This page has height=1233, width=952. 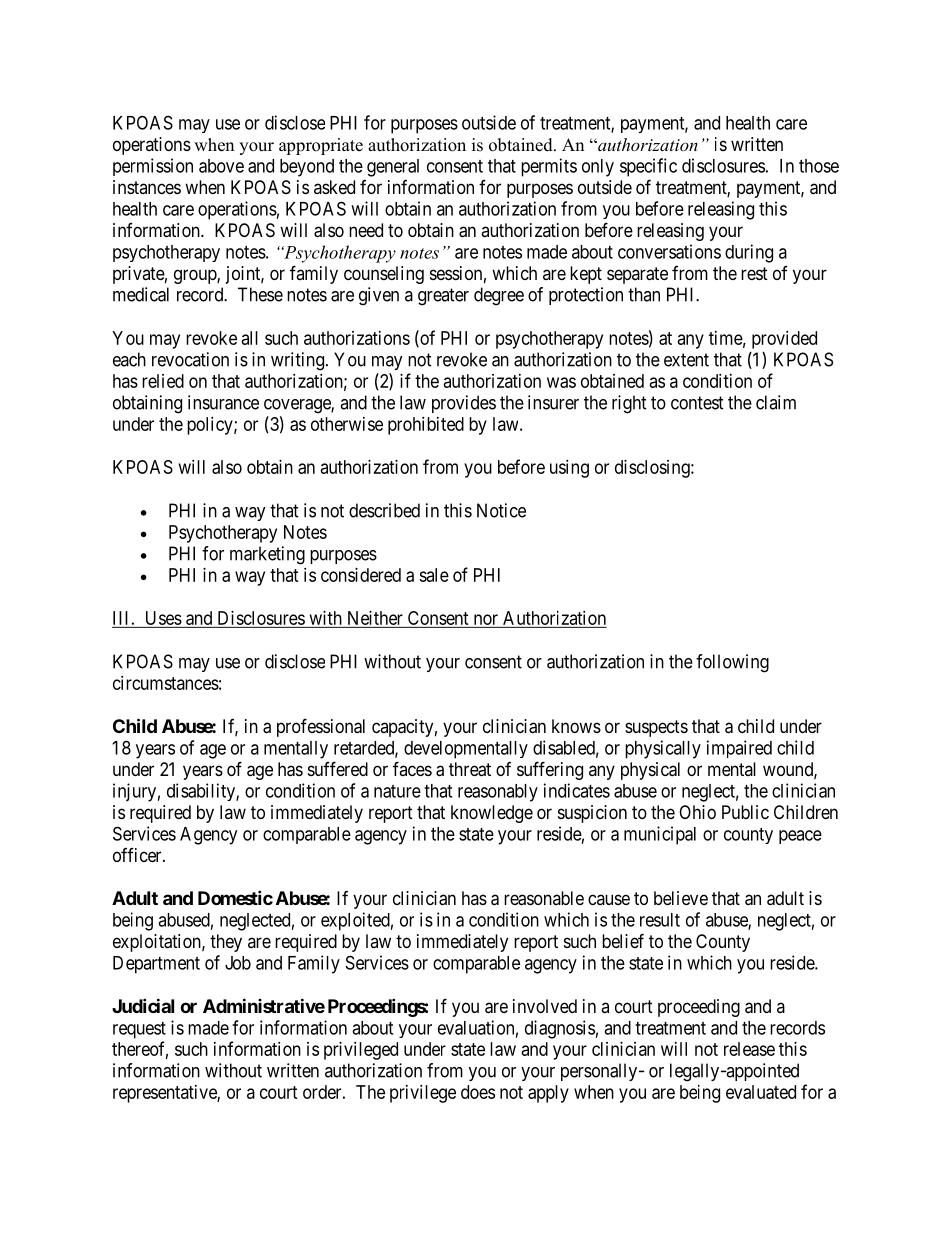 I want to click on circumstances, so click(x=166, y=683).
